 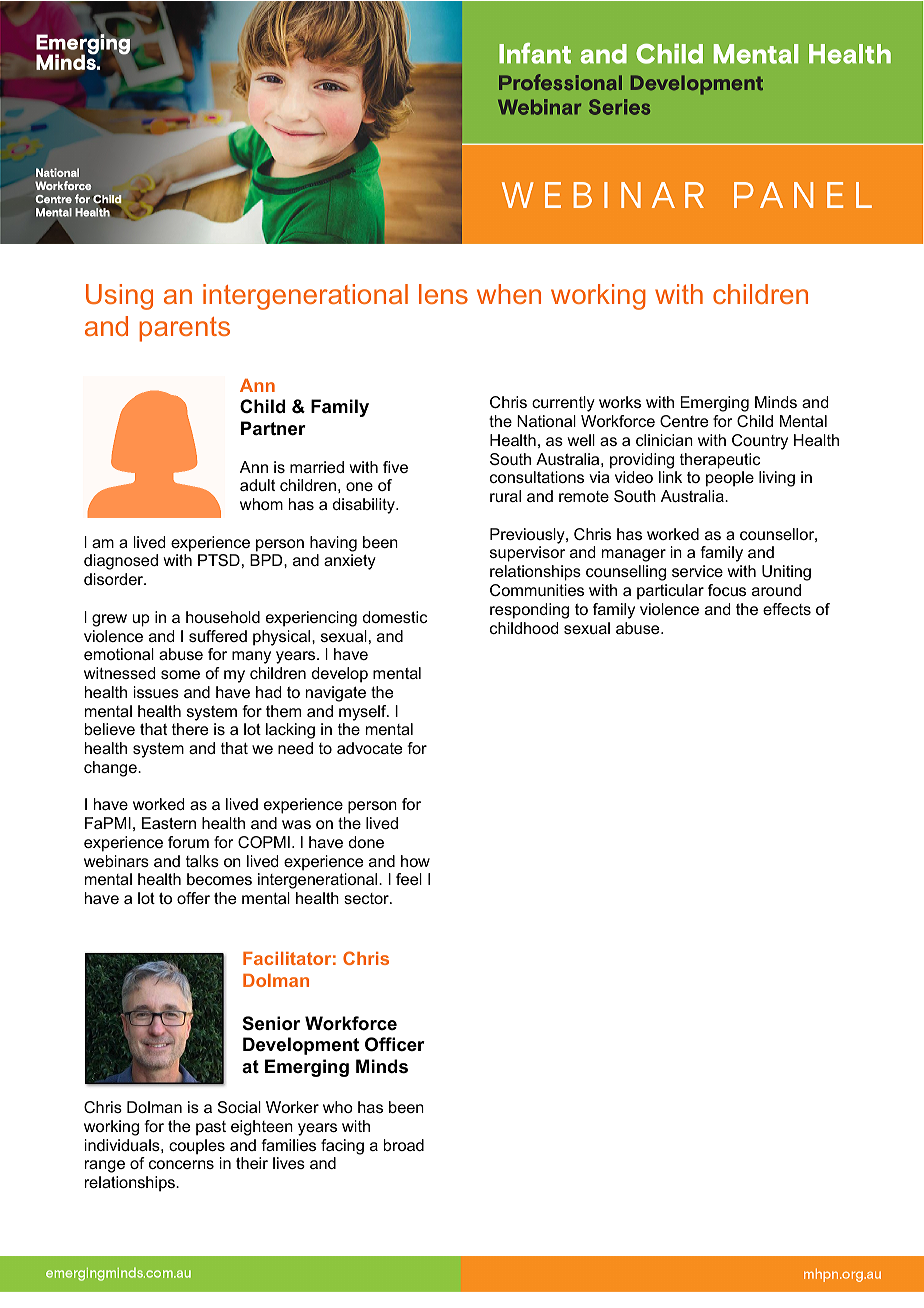 What do you see at coordinates (443, 294) in the image?
I see `lens` at bounding box center [443, 294].
